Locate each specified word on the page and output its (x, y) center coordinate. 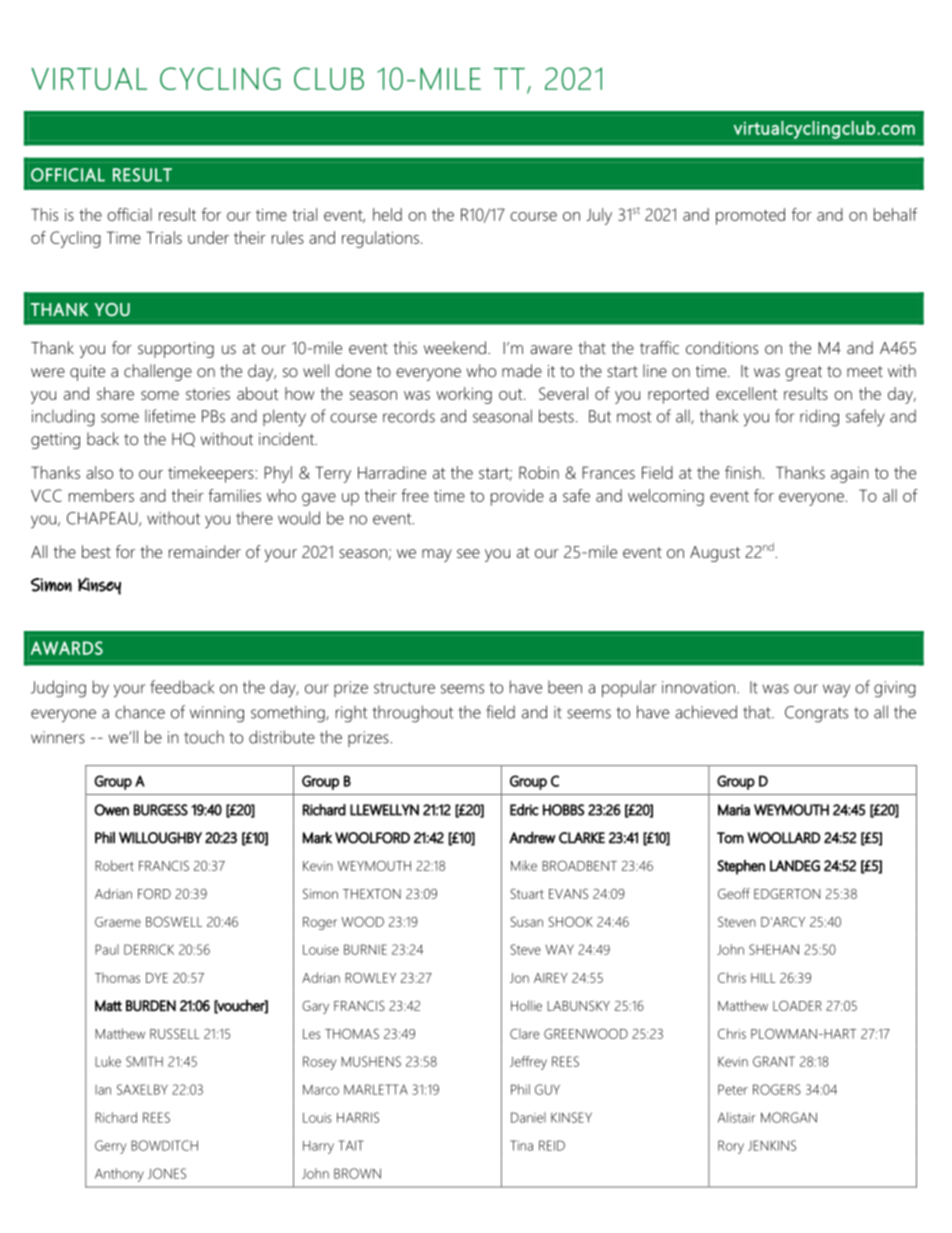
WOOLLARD (783, 838)
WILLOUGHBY (160, 838)
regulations (380, 239)
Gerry (111, 1147)
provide (517, 497)
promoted (750, 216)
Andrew (532, 837)
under (208, 237)
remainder (205, 551)
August (715, 554)
